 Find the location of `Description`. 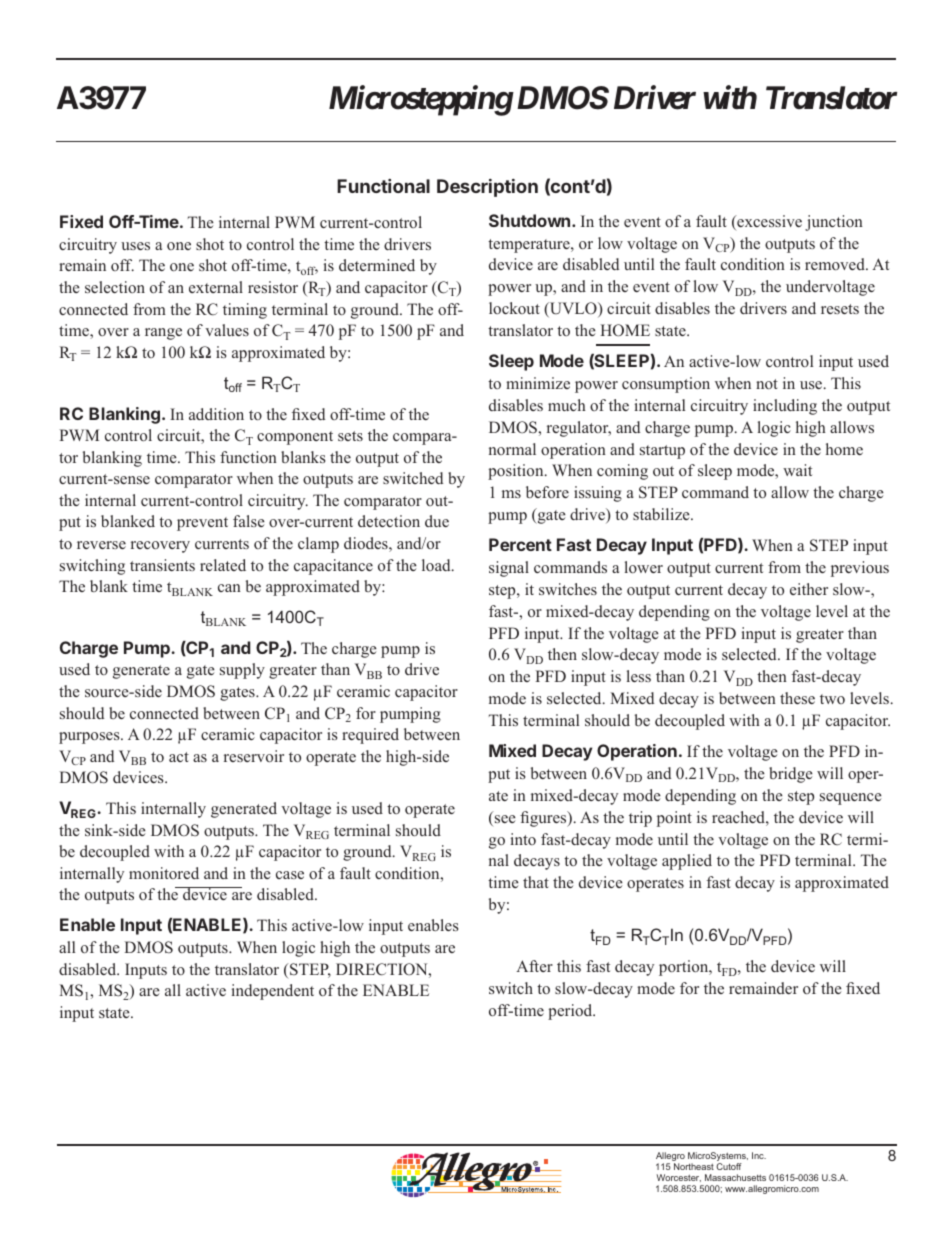

Description is located at coordinates (487, 188).
